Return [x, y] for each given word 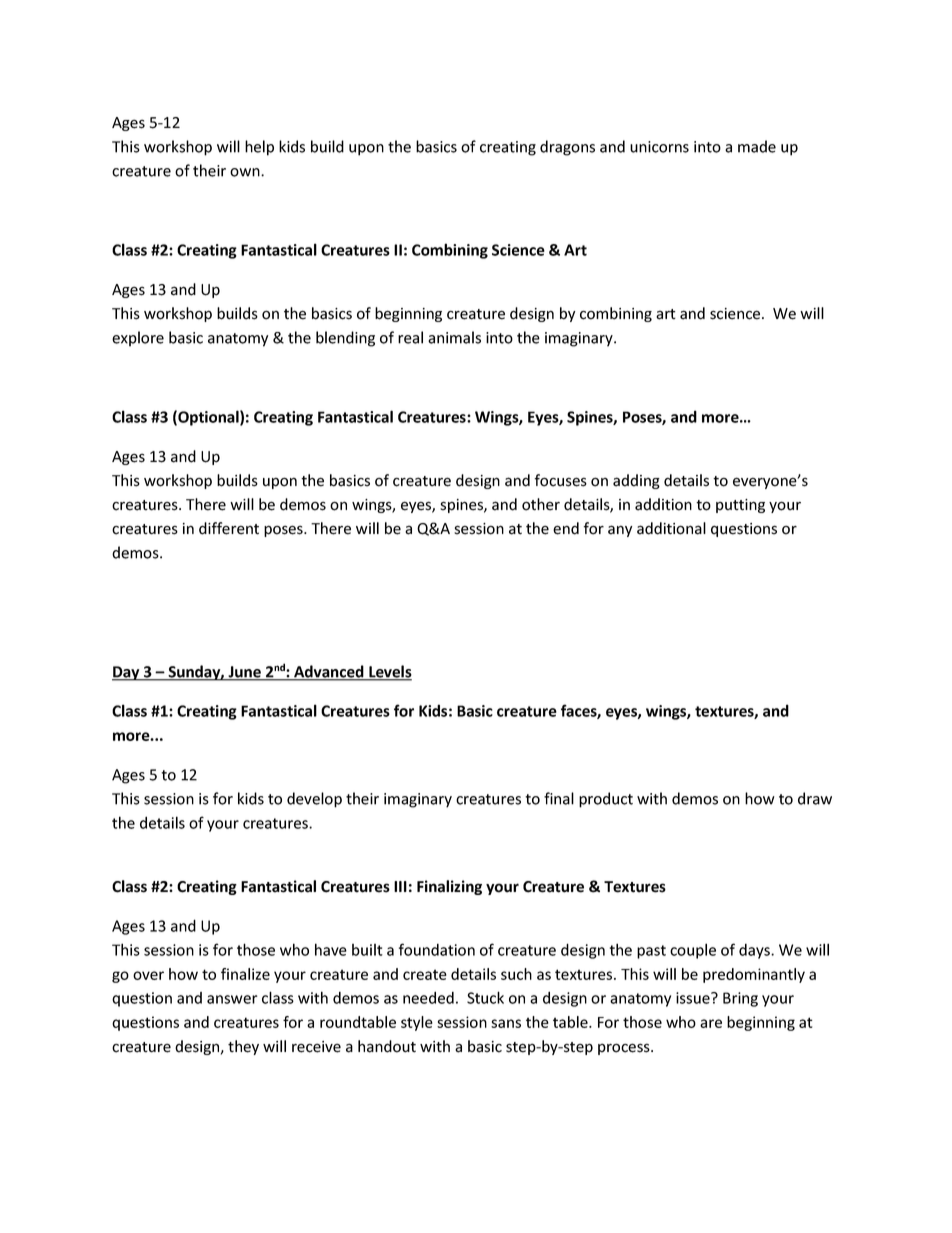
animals [454, 337]
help [259, 148]
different [229, 528]
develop [314, 800]
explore [138, 339]
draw [815, 798]
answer [232, 999]
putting [740, 506]
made [757, 146]
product [606, 800]
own [246, 172]
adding [636, 481]
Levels [389, 672]
